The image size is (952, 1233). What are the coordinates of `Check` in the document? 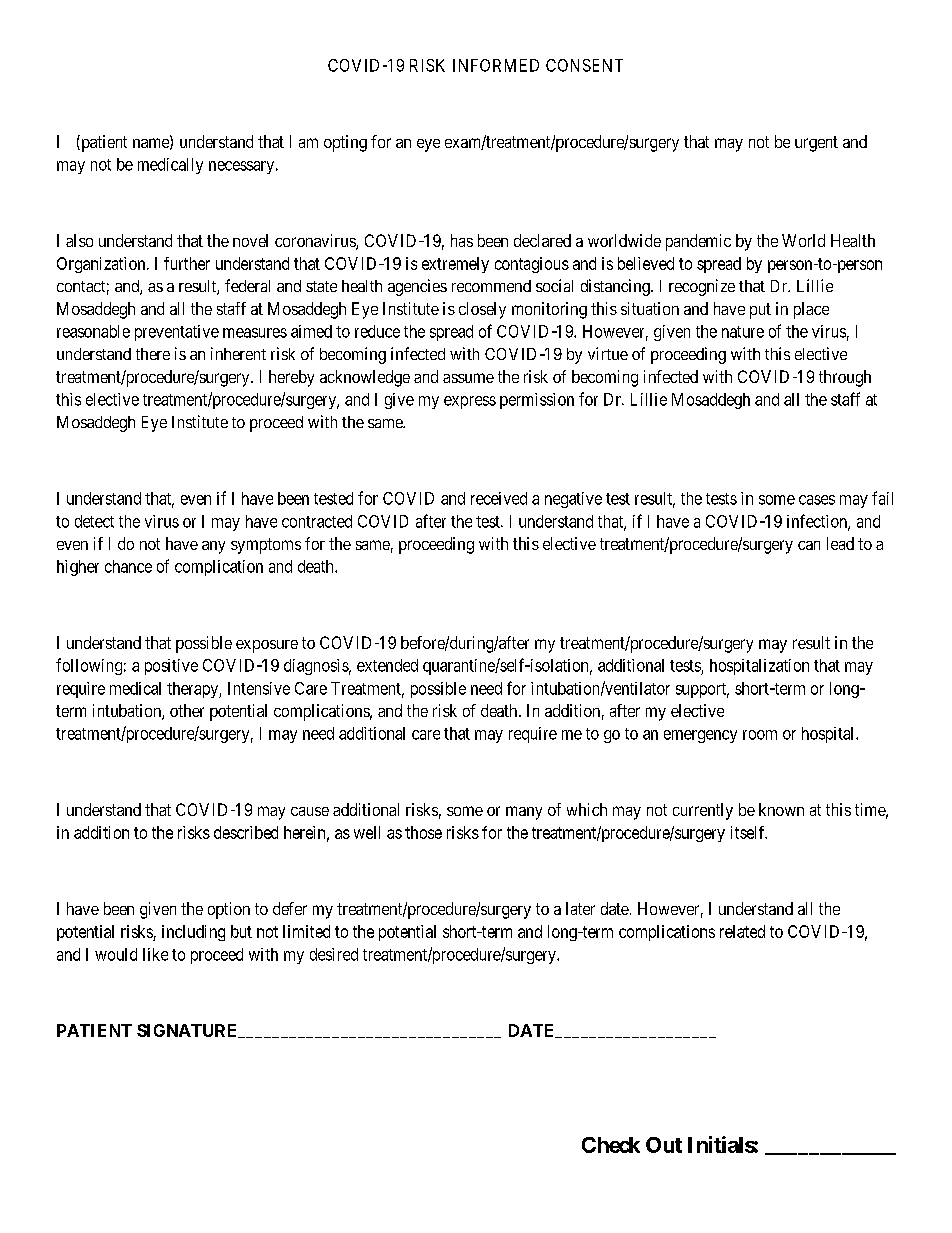 It's located at (611, 1145).
